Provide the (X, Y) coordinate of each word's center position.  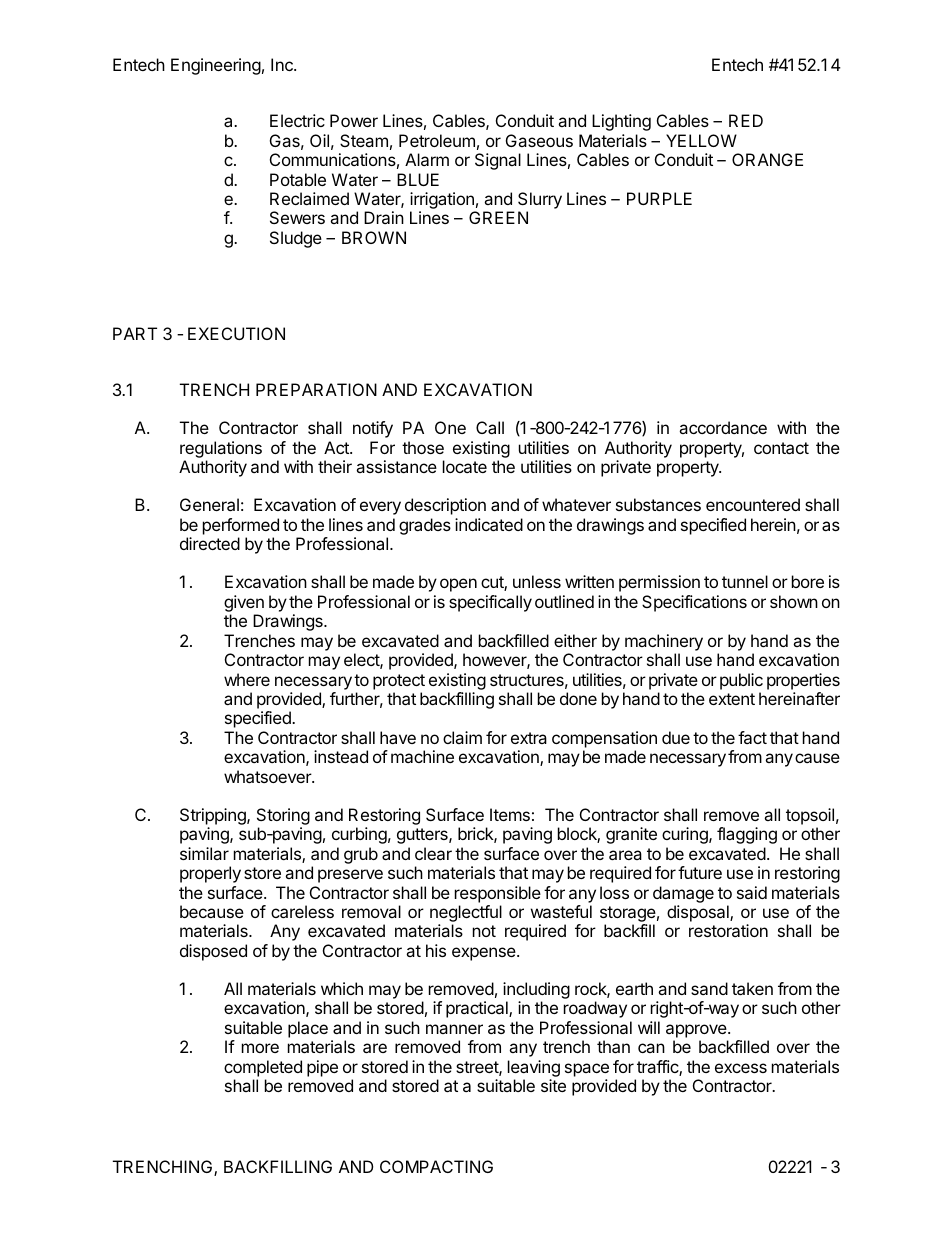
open (458, 585)
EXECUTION (236, 333)
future (700, 872)
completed (263, 1068)
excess (741, 1068)
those (423, 447)
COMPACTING (436, 1166)
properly (210, 874)
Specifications (694, 603)
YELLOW (701, 140)
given (244, 605)
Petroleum (437, 140)
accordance (723, 427)
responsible (498, 894)
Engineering (216, 66)
